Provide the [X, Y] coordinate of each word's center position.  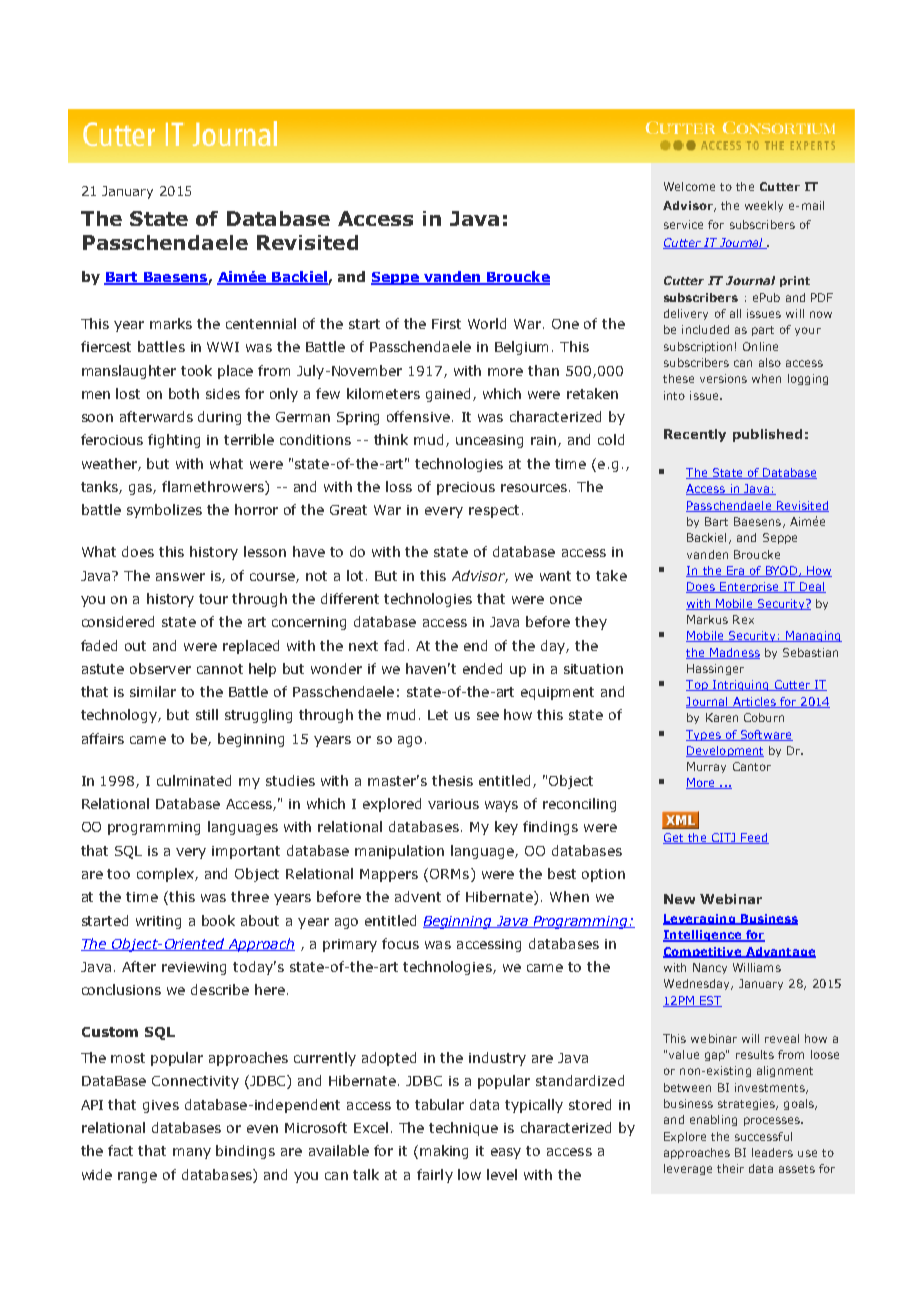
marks [171, 323]
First [446, 324]
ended [482, 668]
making [444, 1152]
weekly [764, 206]
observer [160, 668]
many [192, 1153]
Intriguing [740, 685]
